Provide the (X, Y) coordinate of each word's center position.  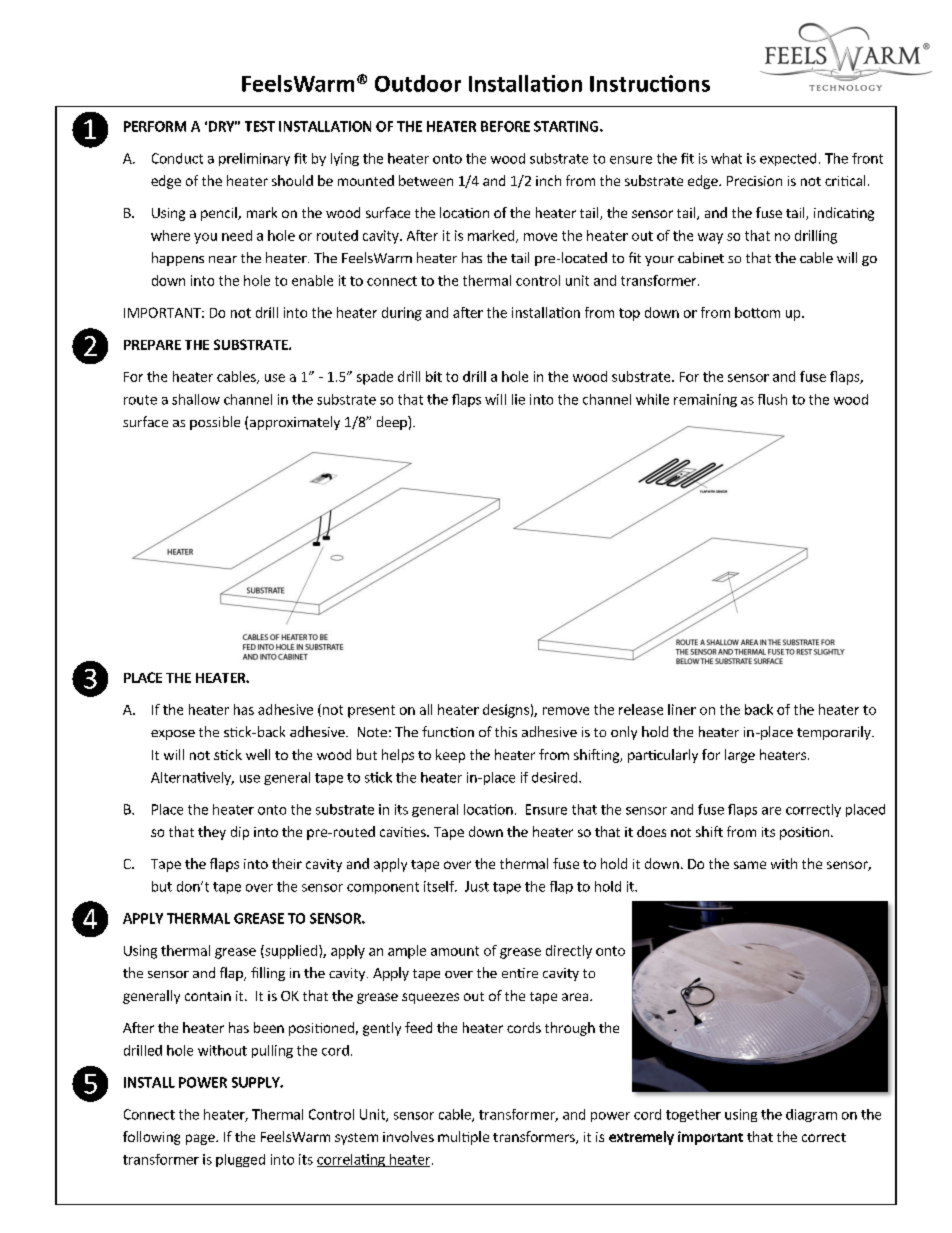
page (201, 1139)
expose (173, 735)
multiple (463, 1138)
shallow (196, 399)
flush (772, 399)
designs (506, 711)
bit (434, 376)
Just (477, 886)
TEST (260, 126)
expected (788, 159)
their (287, 863)
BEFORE (505, 126)
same (750, 865)
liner (682, 709)
